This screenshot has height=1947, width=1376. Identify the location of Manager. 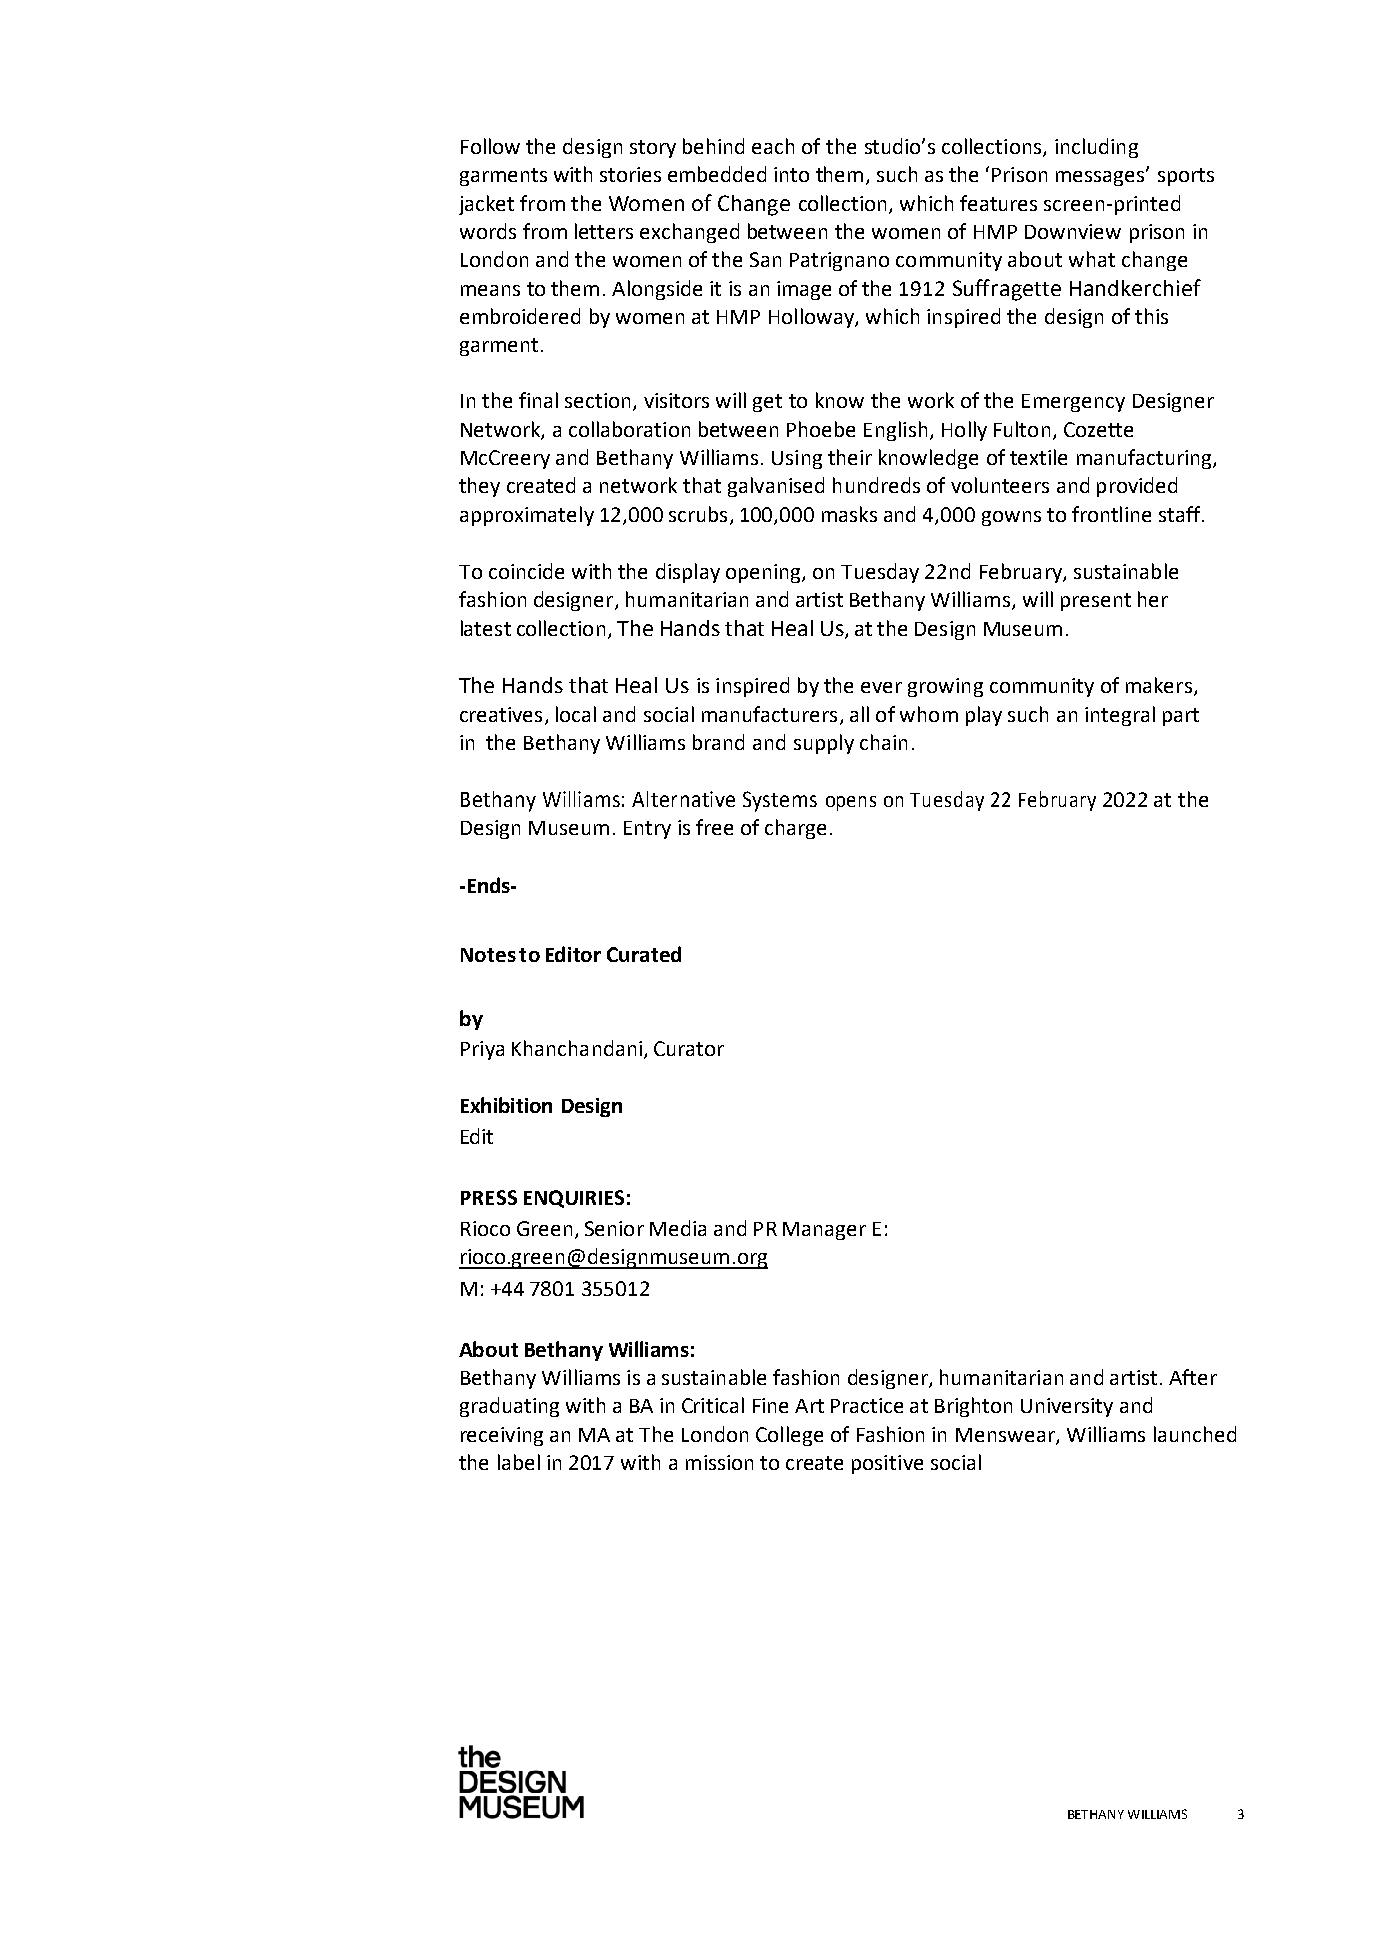
(824, 1231).
